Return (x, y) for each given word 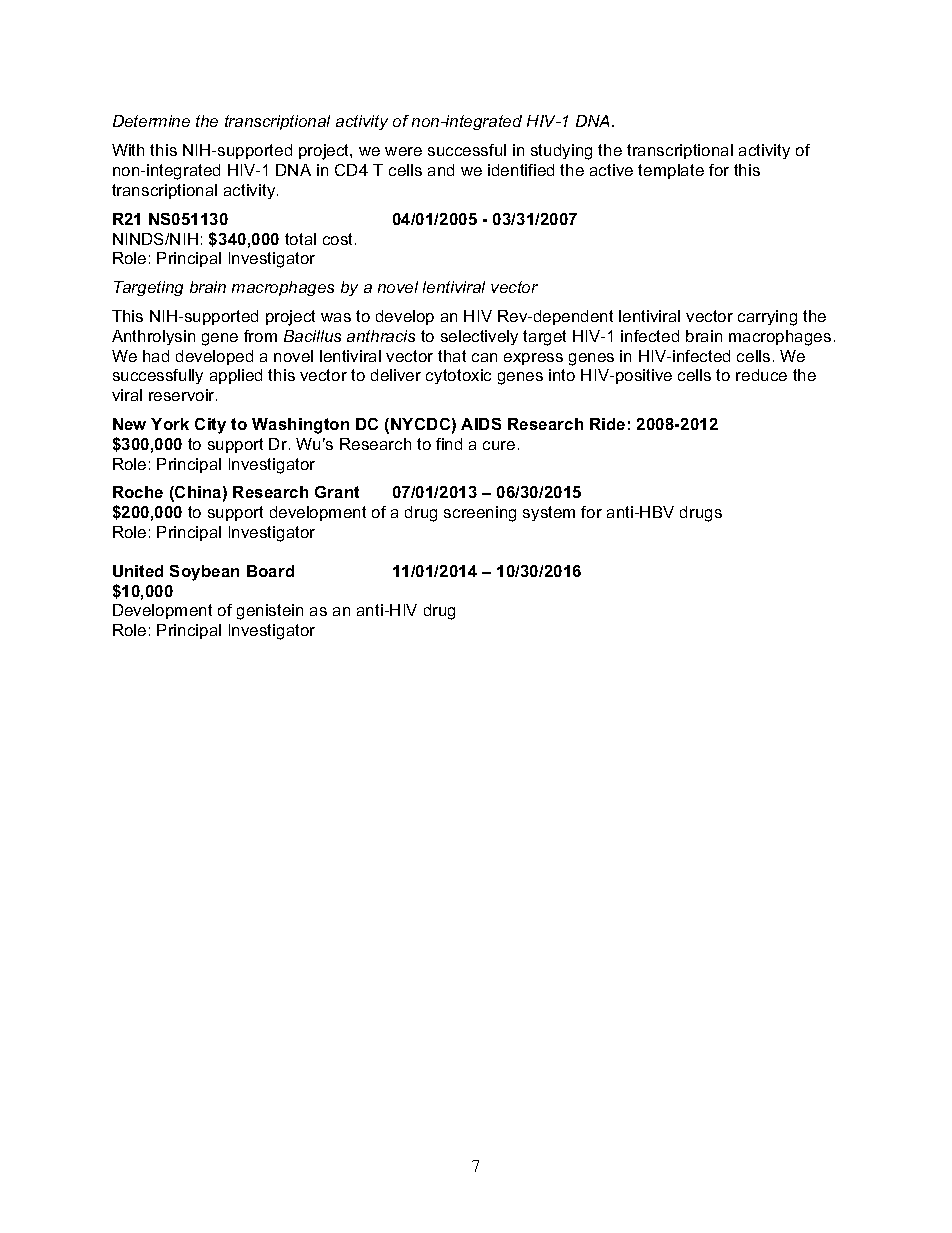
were (403, 151)
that (452, 356)
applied (236, 376)
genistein (270, 612)
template (671, 171)
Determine (151, 121)
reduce (761, 375)
